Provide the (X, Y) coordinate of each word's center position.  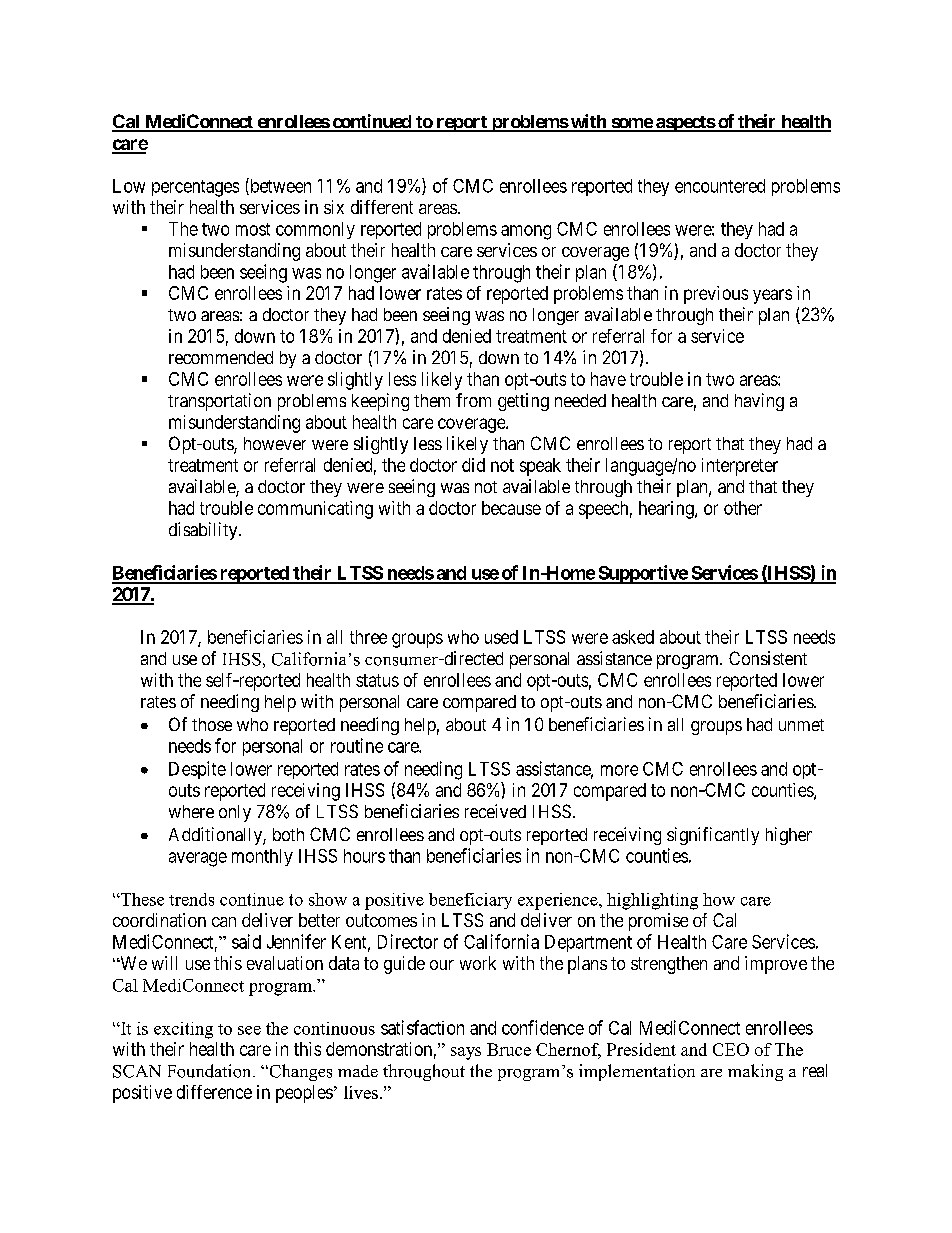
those (212, 724)
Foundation (211, 1071)
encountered (720, 186)
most (253, 229)
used (501, 637)
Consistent (768, 658)
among (526, 232)
